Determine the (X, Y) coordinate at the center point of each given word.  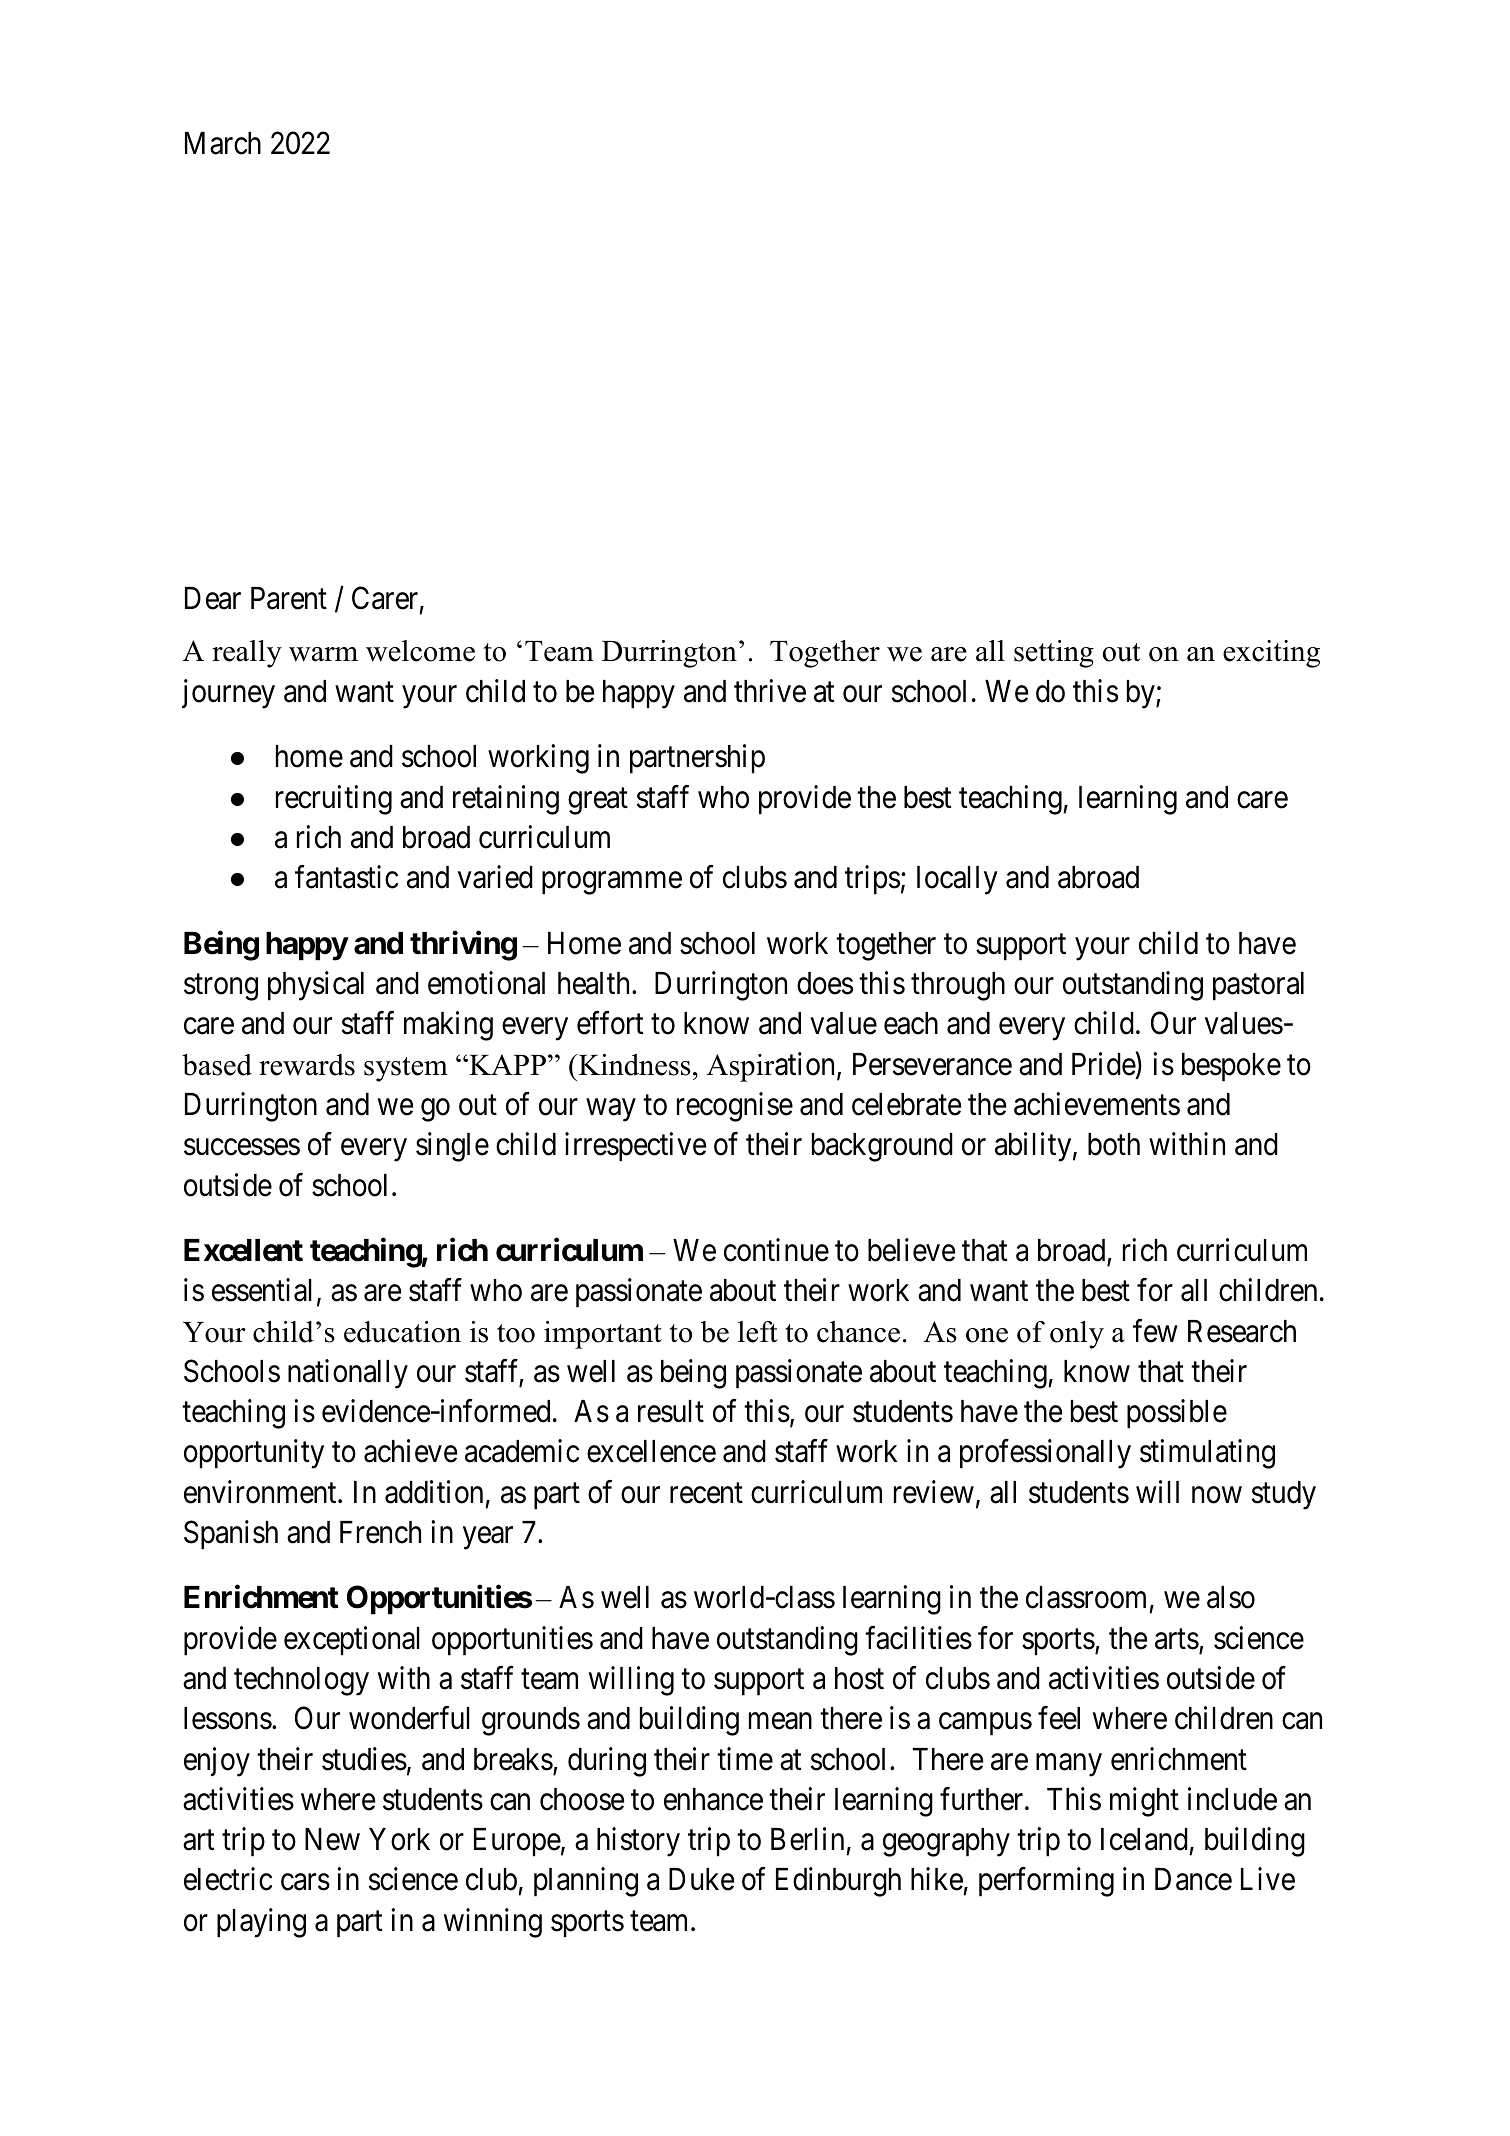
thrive (770, 691)
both (1114, 1144)
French (380, 1532)
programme (612, 883)
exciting (1271, 654)
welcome (420, 651)
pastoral (1258, 986)
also (1231, 1597)
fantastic (346, 877)
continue (776, 1250)
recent (706, 1493)
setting (1054, 654)
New (332, 1839)
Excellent (243, 1250)
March (223, 143)
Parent (289, 598)
